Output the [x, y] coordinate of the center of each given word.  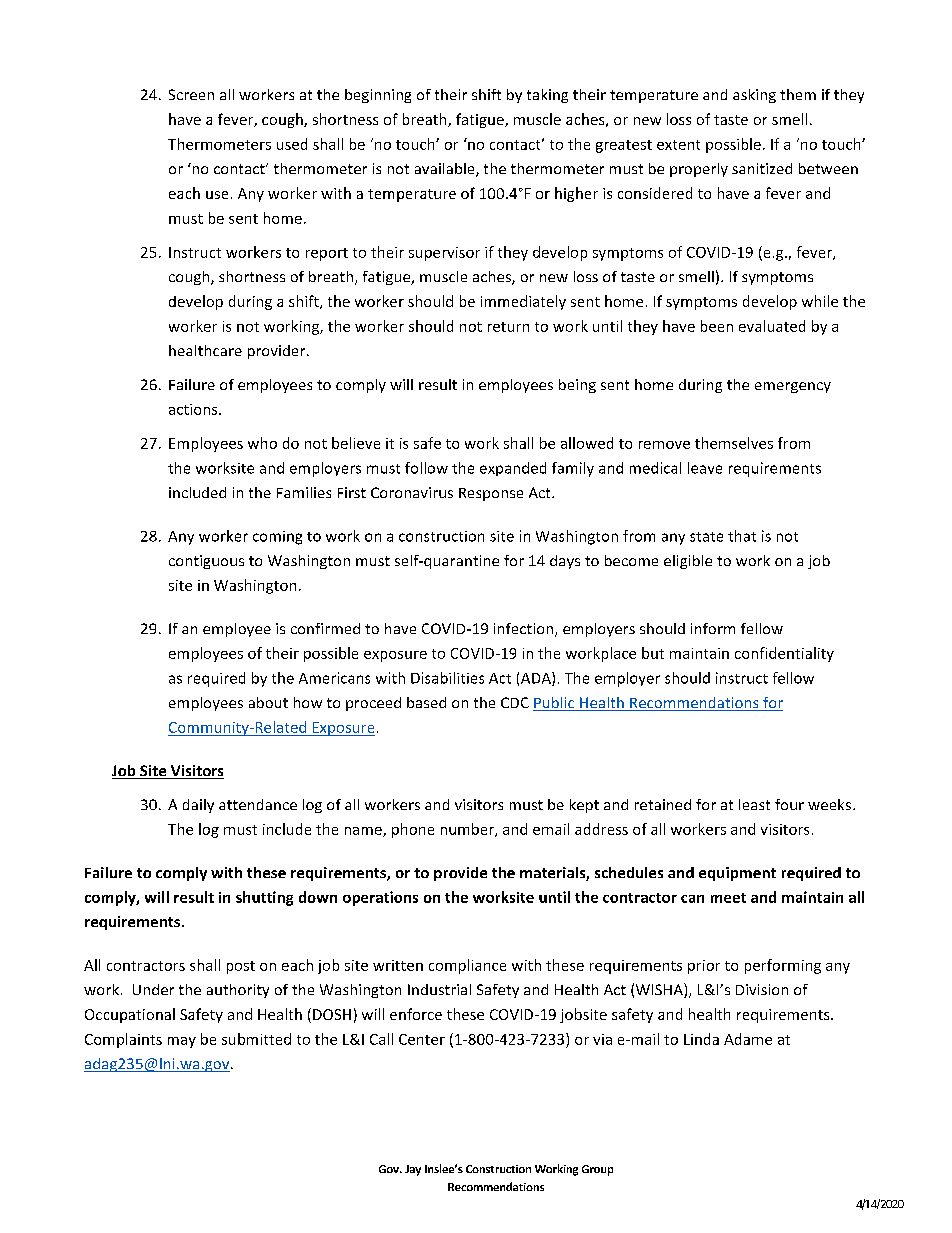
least [754, 804]
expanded [513, 469]
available [446, 170]
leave [705, 468]
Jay [413, 1170]
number [468, 830]
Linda [701, 1039]
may [182, 1042]
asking [754, 96]
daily [198, 806]
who [262, 443]
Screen [191, 94]
